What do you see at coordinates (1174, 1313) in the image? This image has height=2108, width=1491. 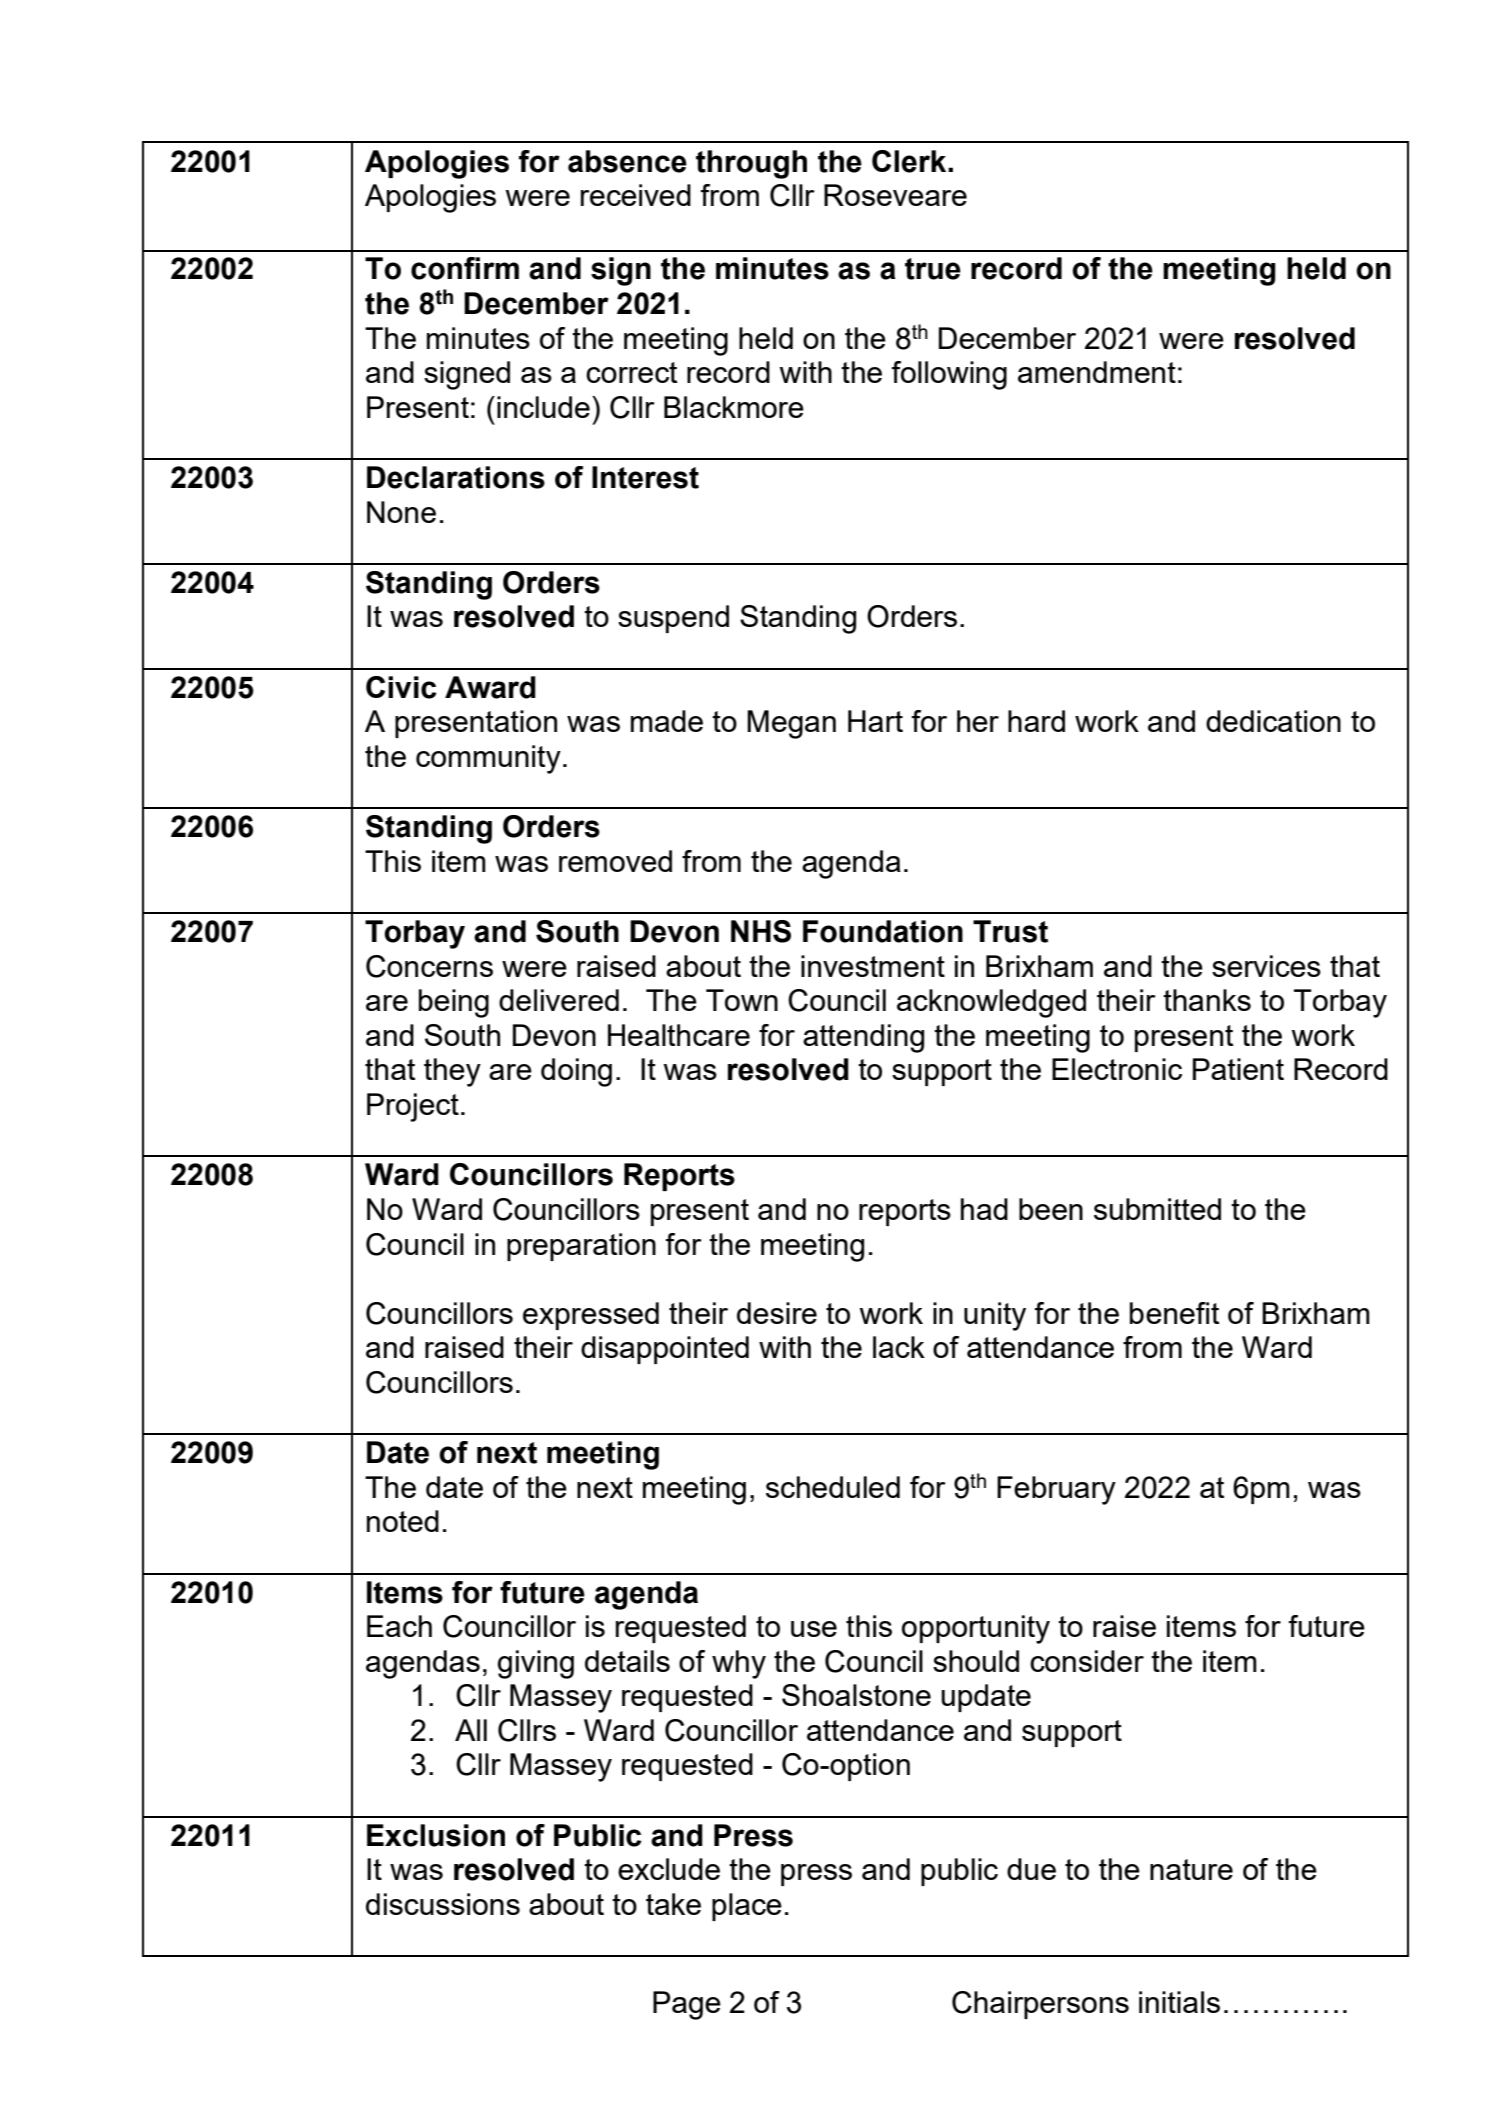 I see `benefit` at bounding box center [1174, 1313].
